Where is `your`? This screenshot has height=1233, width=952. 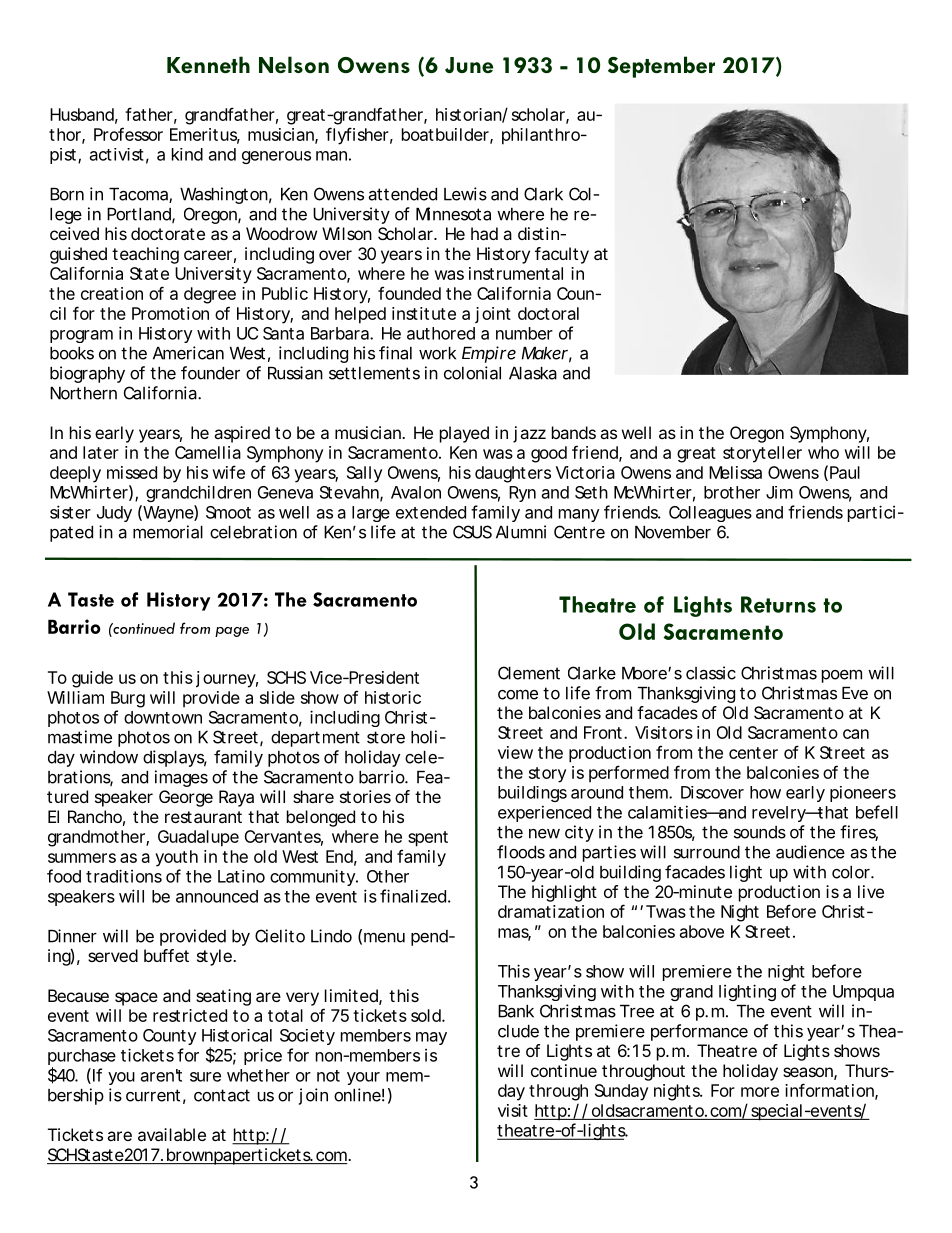 your is located at coordinates (363, 1078).
